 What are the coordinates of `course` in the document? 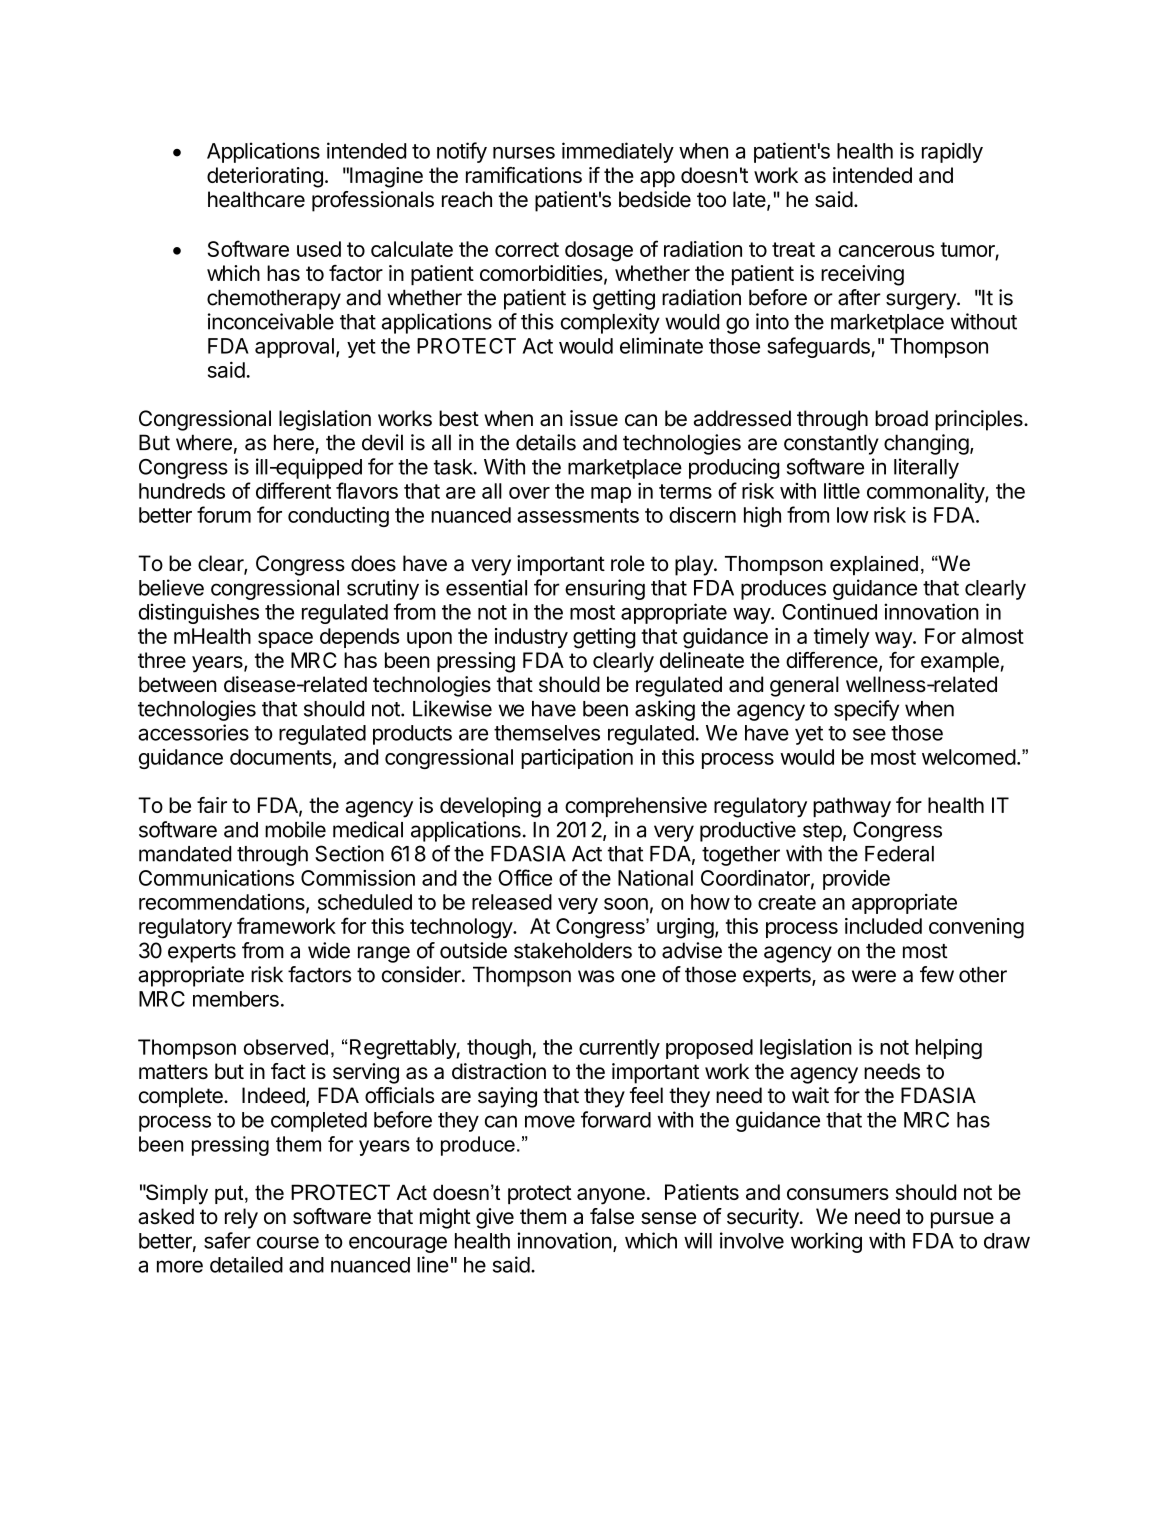 It's located at (288, 1242).
